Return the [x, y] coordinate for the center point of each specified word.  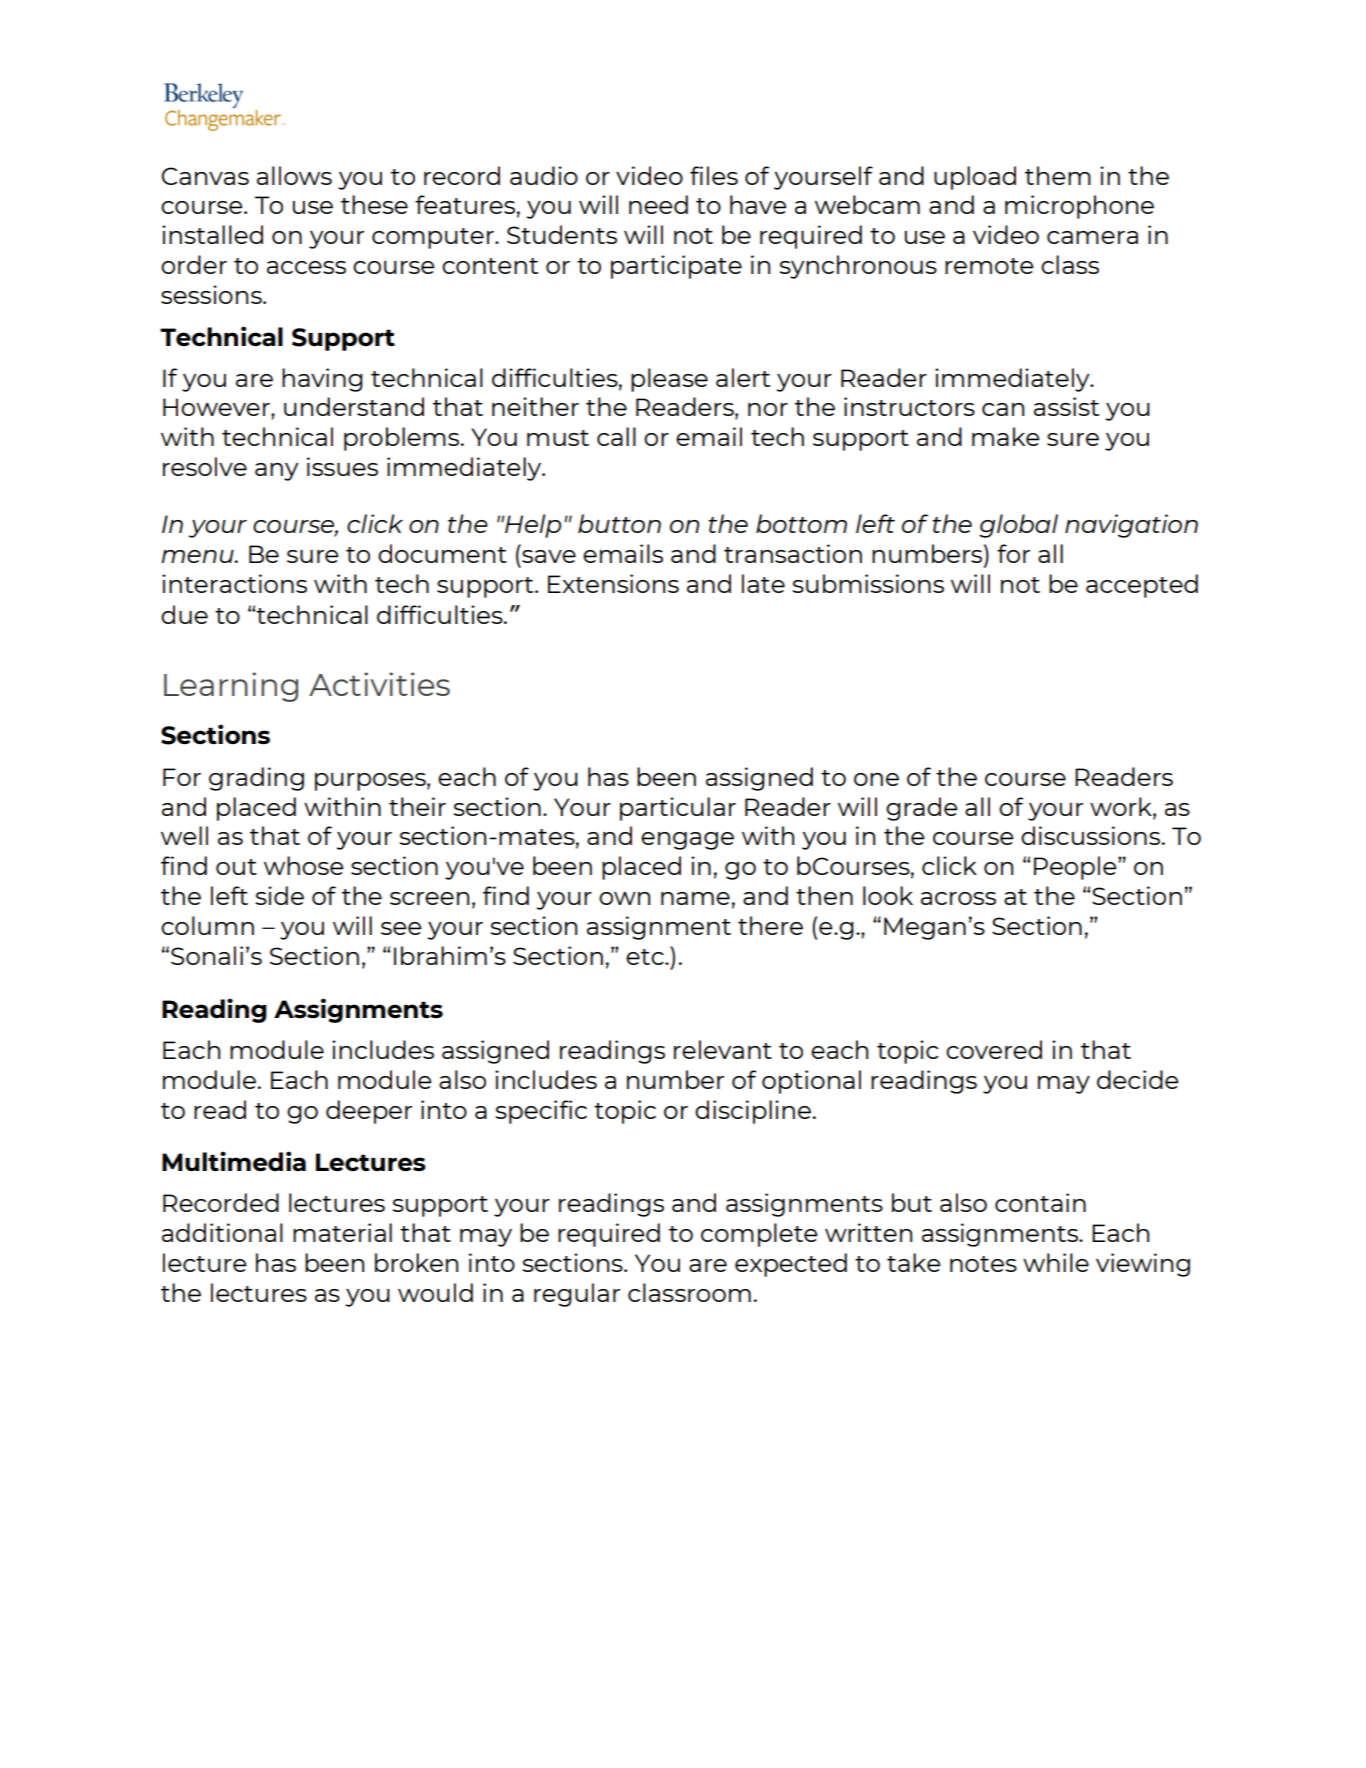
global [1018, 526]
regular [577, 1295]
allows [294, 175]
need [658, 204]
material [342, 1232]
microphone [1079, 207]
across [958, 898]
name [695, 898]
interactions [234, 583]
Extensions [613, 583]
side [279, 895]
